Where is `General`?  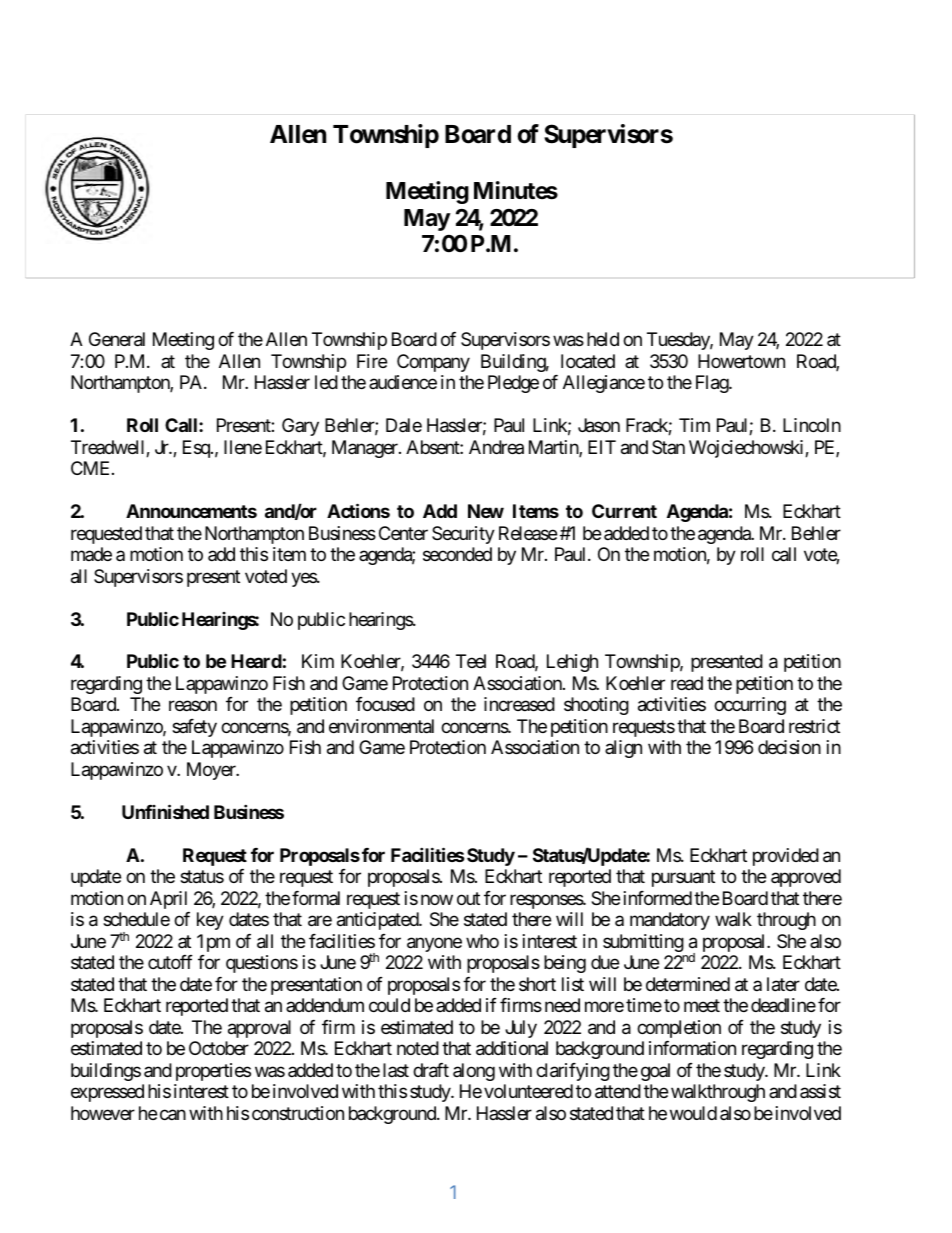
General is located at coordinates (117, 339).
